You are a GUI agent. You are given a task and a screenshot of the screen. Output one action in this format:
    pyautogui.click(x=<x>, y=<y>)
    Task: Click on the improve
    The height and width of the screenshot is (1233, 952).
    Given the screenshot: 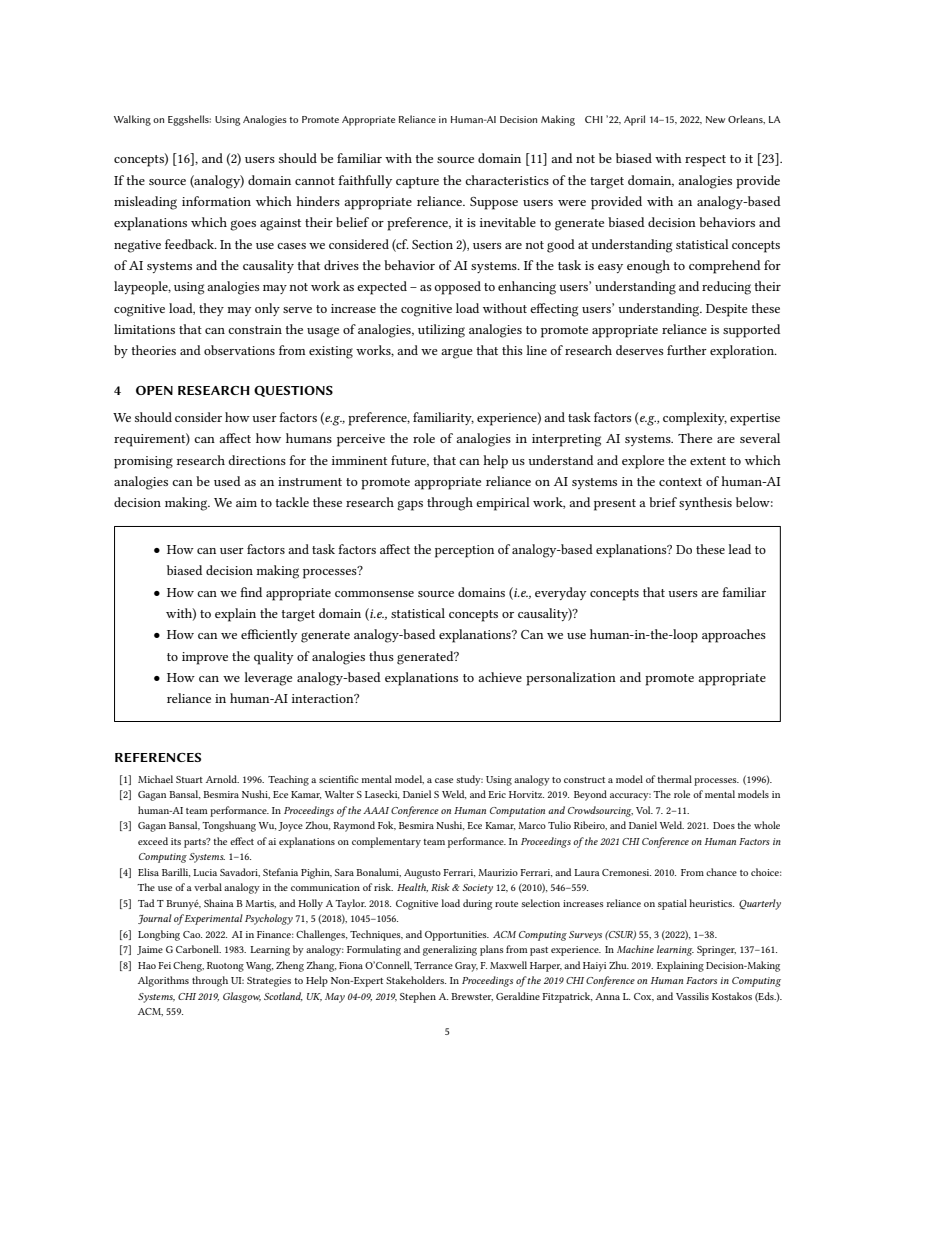 What is the action you would take?
    pyautogui.click(x=205, y=658)
